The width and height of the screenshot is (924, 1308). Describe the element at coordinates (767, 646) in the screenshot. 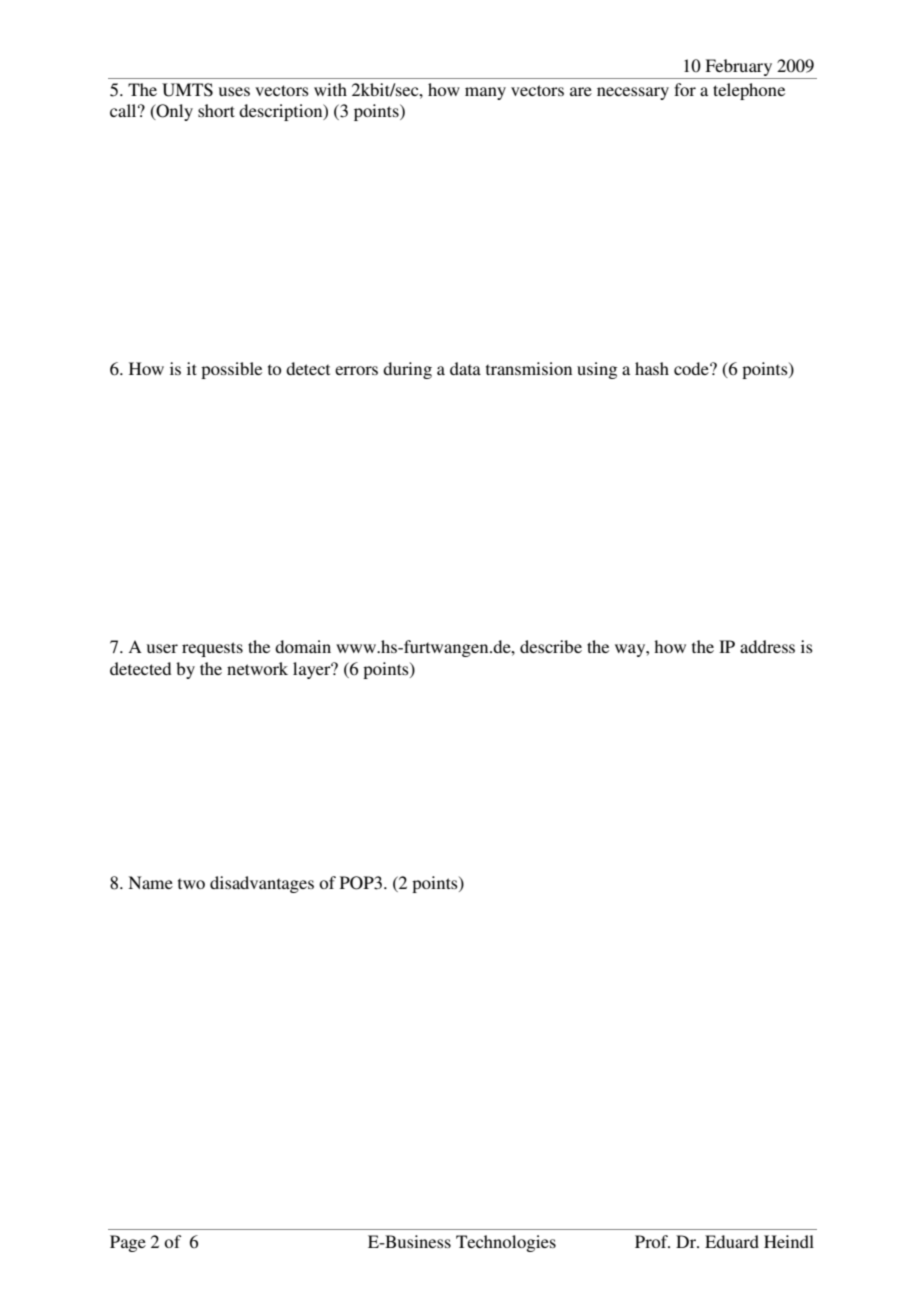

I see `address` at that location.
